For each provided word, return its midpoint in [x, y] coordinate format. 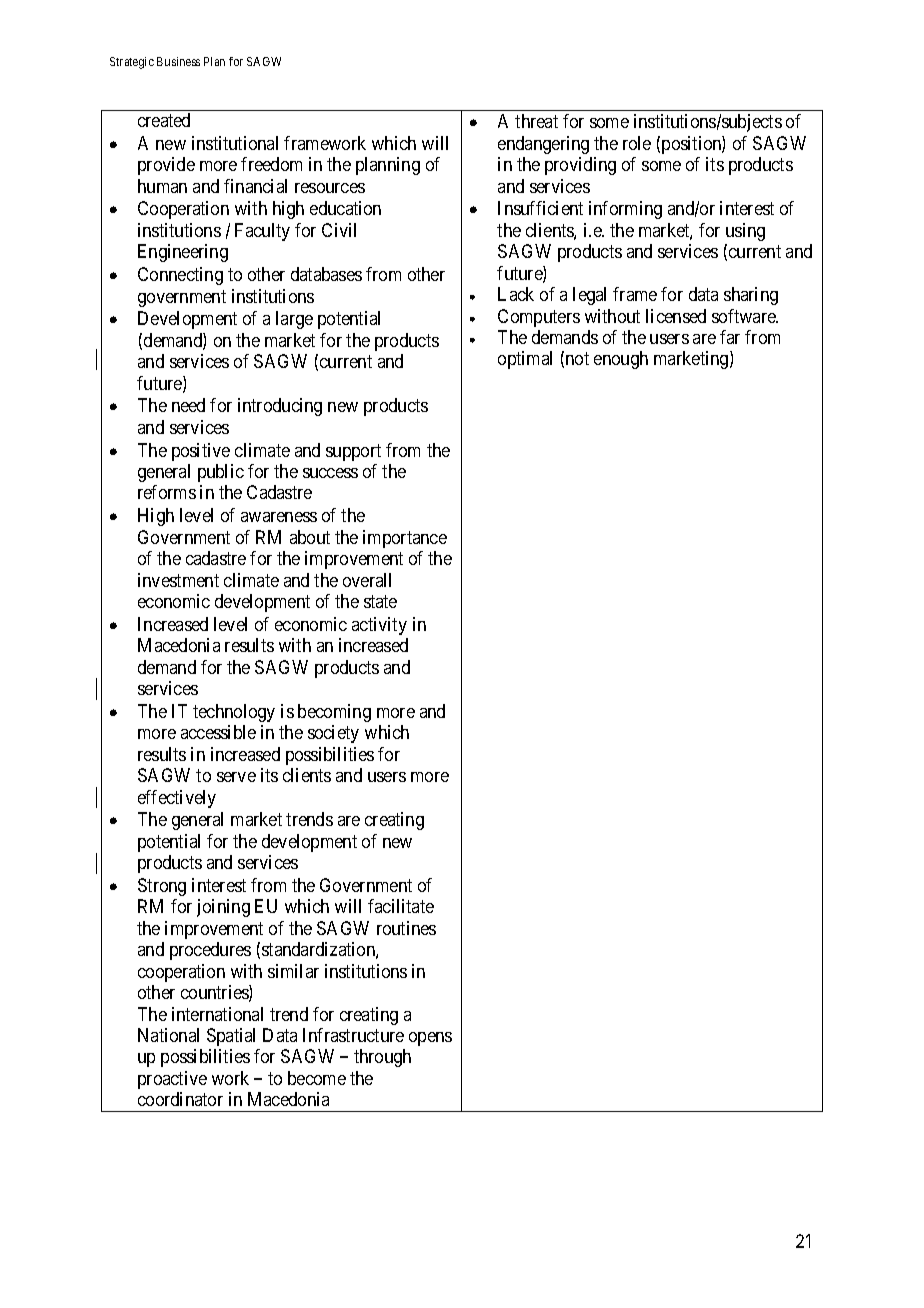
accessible [218, 732]
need [188, 405]
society [333, 734]
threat [536, 121]
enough [621, 360]
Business [178, 61]
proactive [172, 1080]
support [353, 452]
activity [379, 626]
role [637, 143]
